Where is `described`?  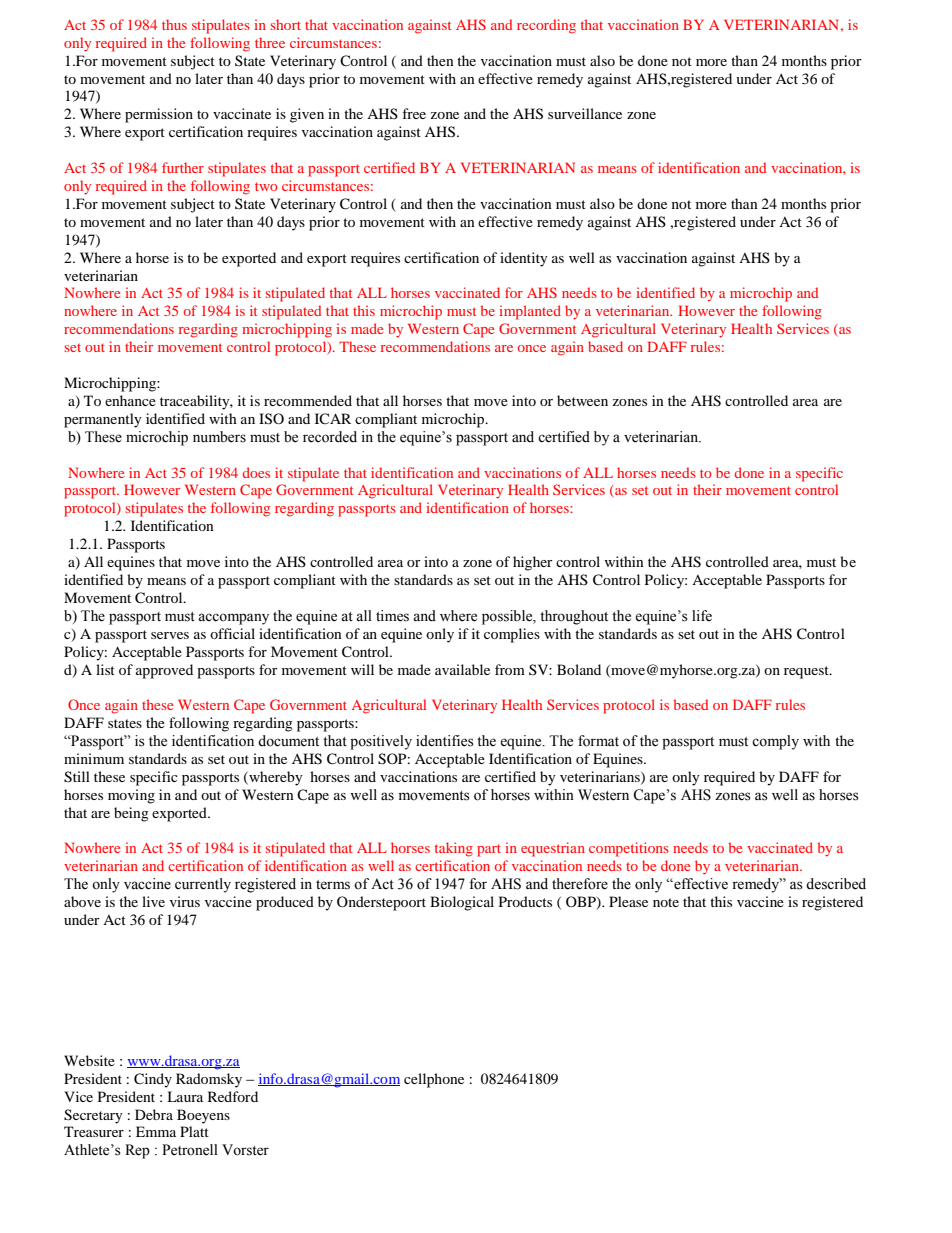 described is located at coordinates (836, 884).
